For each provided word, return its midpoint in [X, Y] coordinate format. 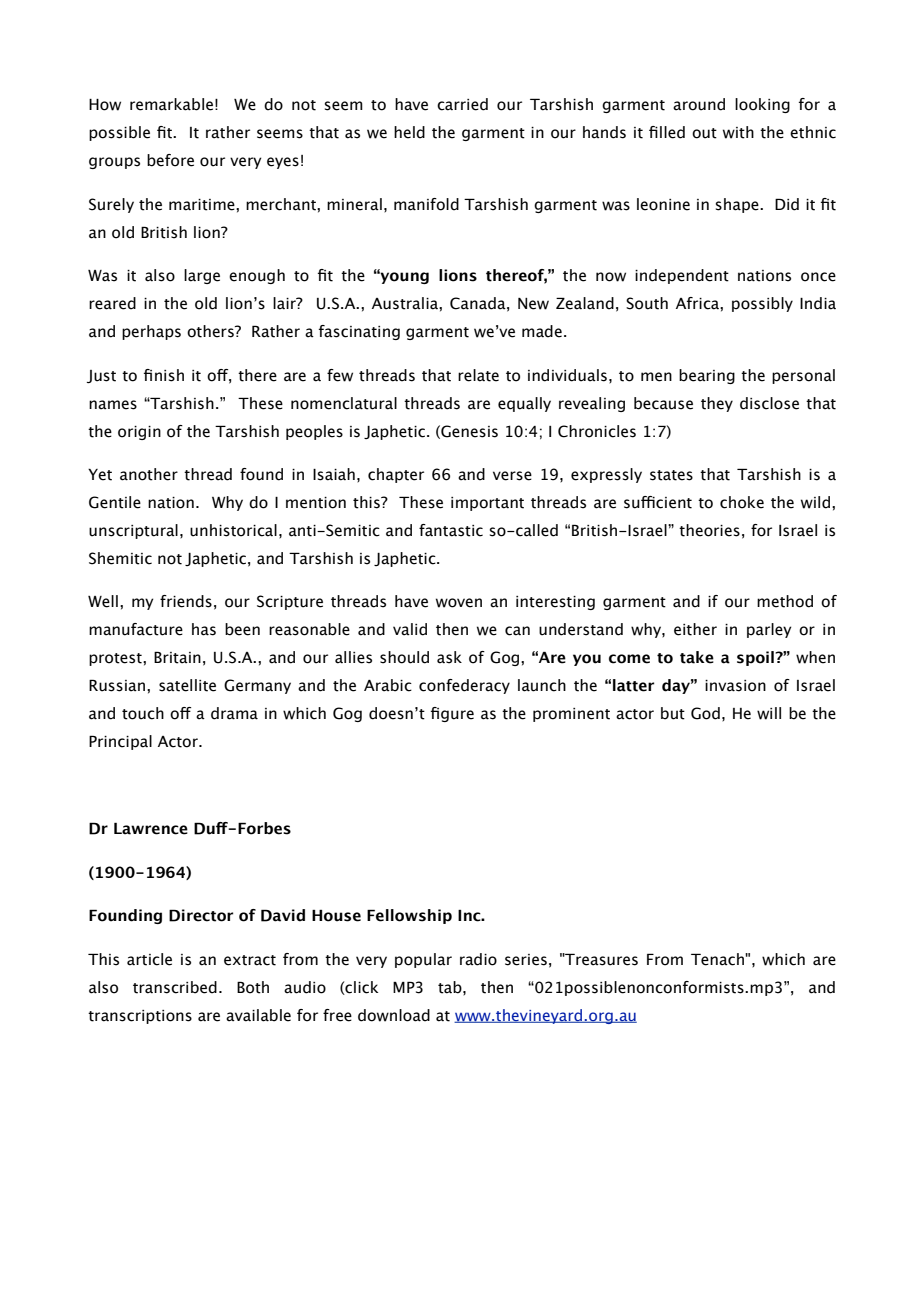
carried [462, 104]
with [738, 132]
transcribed [175, 987]
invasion [735, 686]
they [717, 404]
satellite [187, 685]
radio [478, 959]
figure [452, 714]
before [170, 160]
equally [524, 404]
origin [139, 433]
